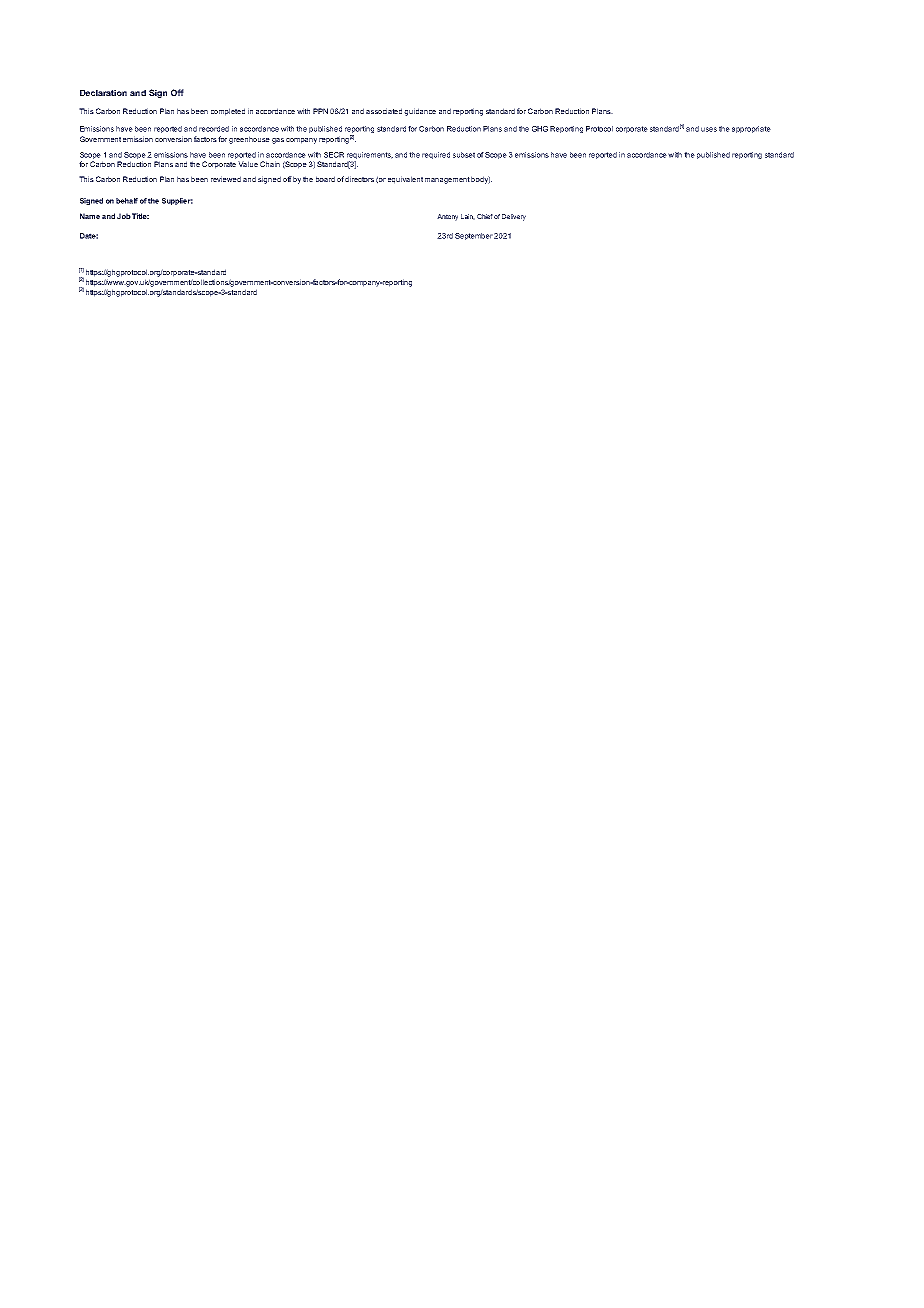  Describe the element at coordinates (103, 93) in the document. I see `Declaration` at that location.
